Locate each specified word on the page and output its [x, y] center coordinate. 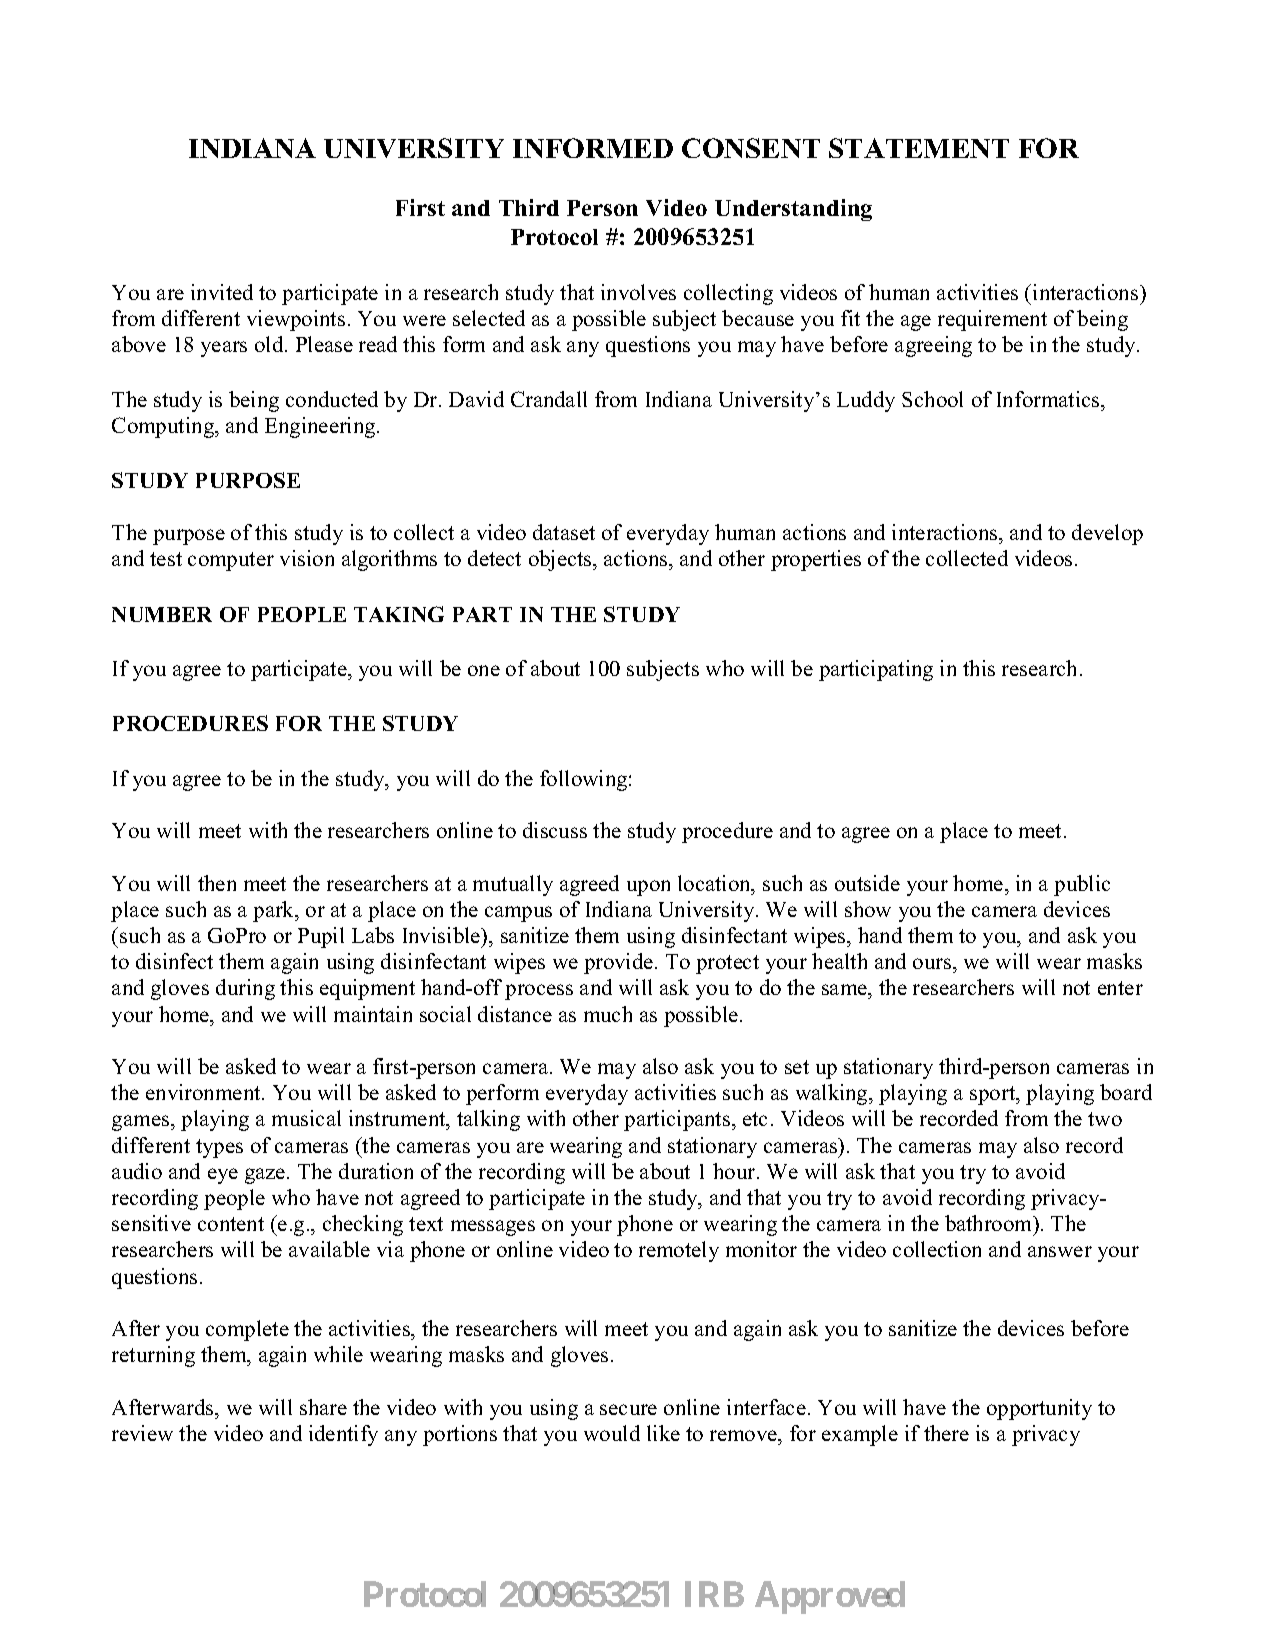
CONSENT [751, 148]
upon [648, 888]
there [946, 1433]
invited [222, 292]
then [217, 883]
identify [343, 1435]
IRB [714, 1594]
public [1082, 885]
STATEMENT [919, 148]
